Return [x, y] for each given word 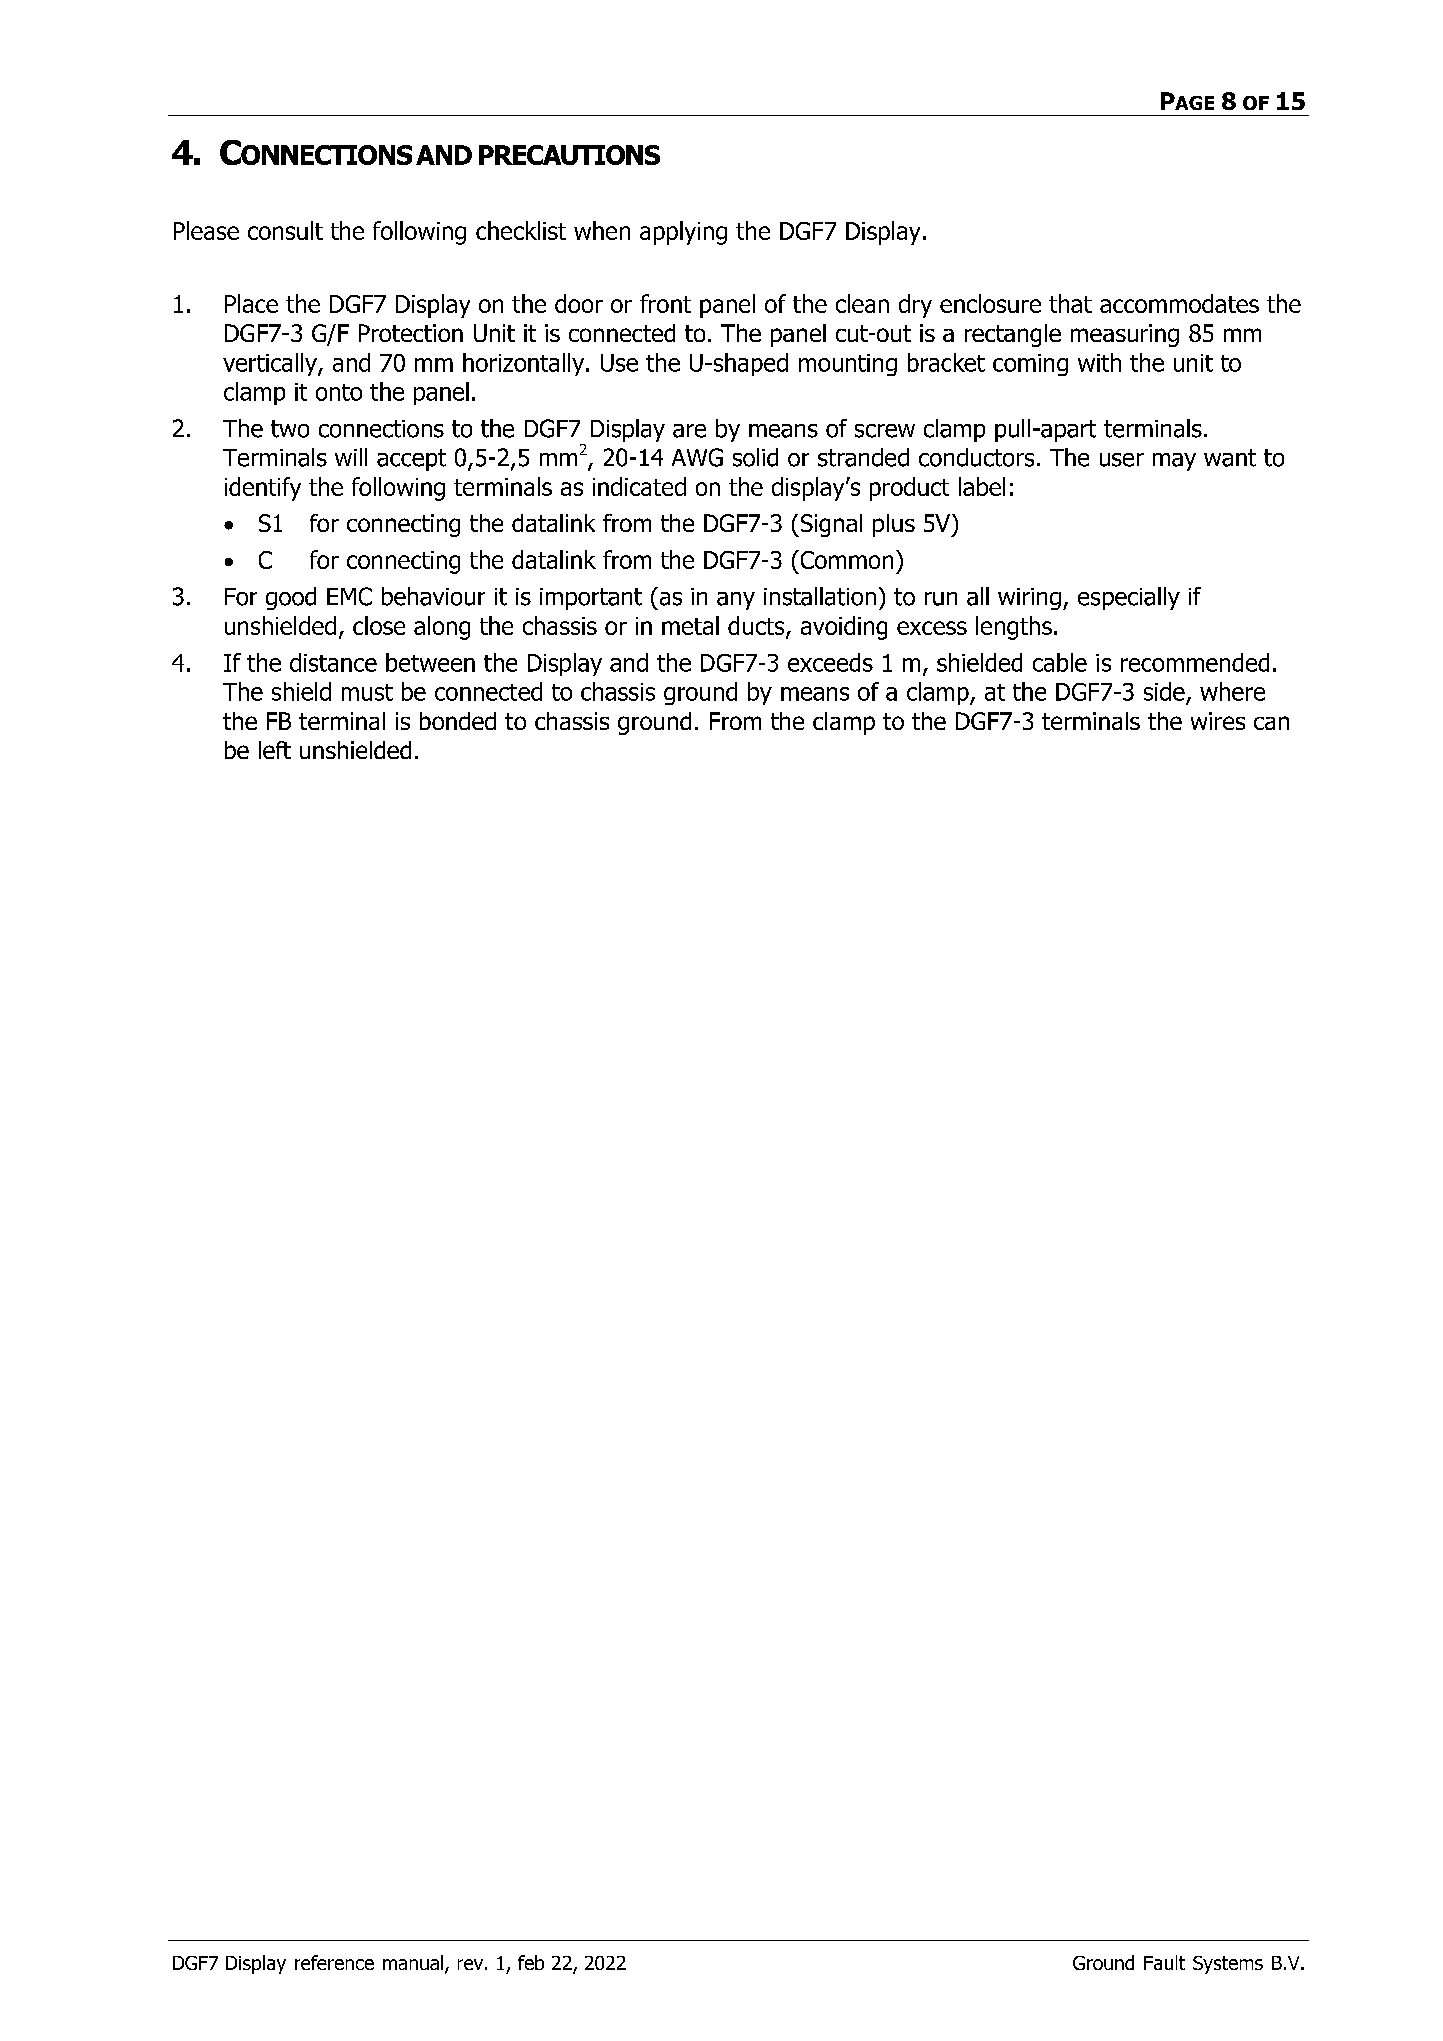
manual [413, 1962]
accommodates [1179, 303]
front [665, 303]
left [275, 750]
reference [334, 1962]
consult [285, 230]
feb [531, 1962]
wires [1218, 721]
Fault [1164, 1962]
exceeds [830, 662]
